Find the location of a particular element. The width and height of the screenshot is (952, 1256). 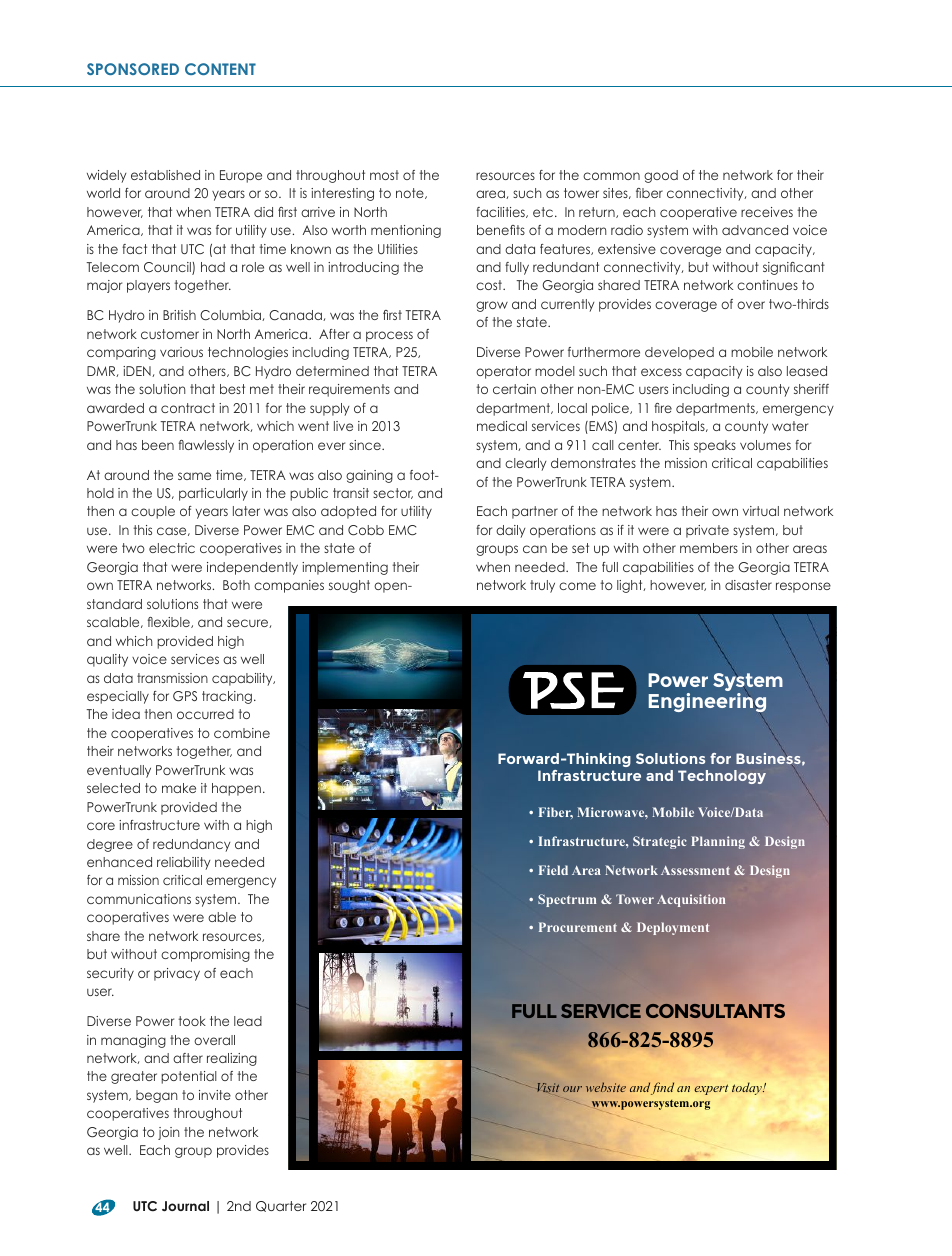

truly is located at coordinates (542, 586).
